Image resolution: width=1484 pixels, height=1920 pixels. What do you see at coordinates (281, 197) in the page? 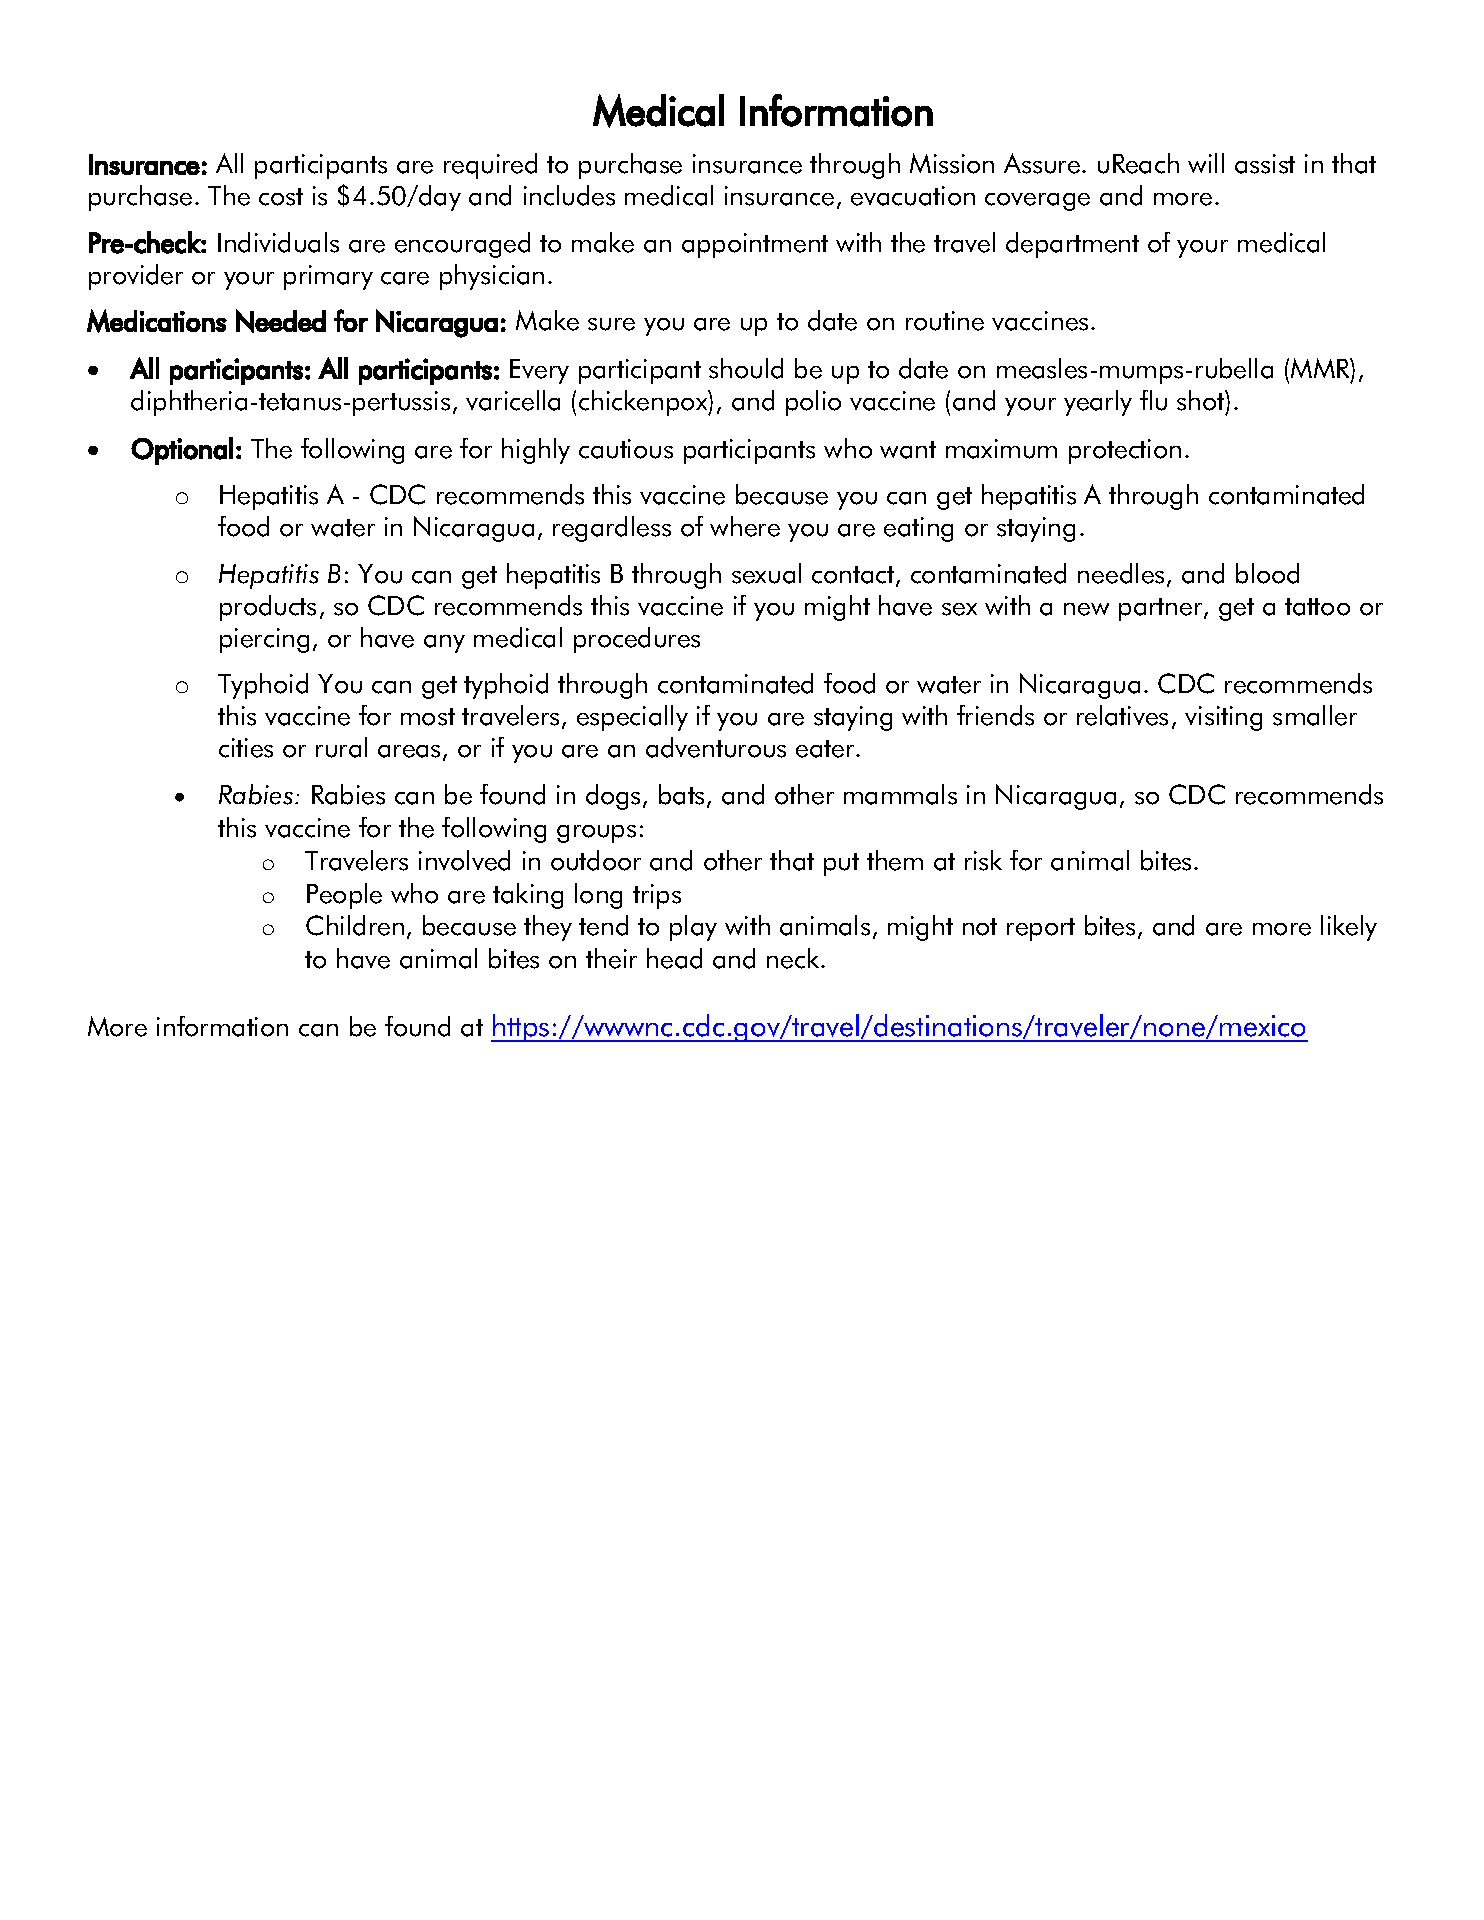
I see `cost` at bounding box center [281, 197].
